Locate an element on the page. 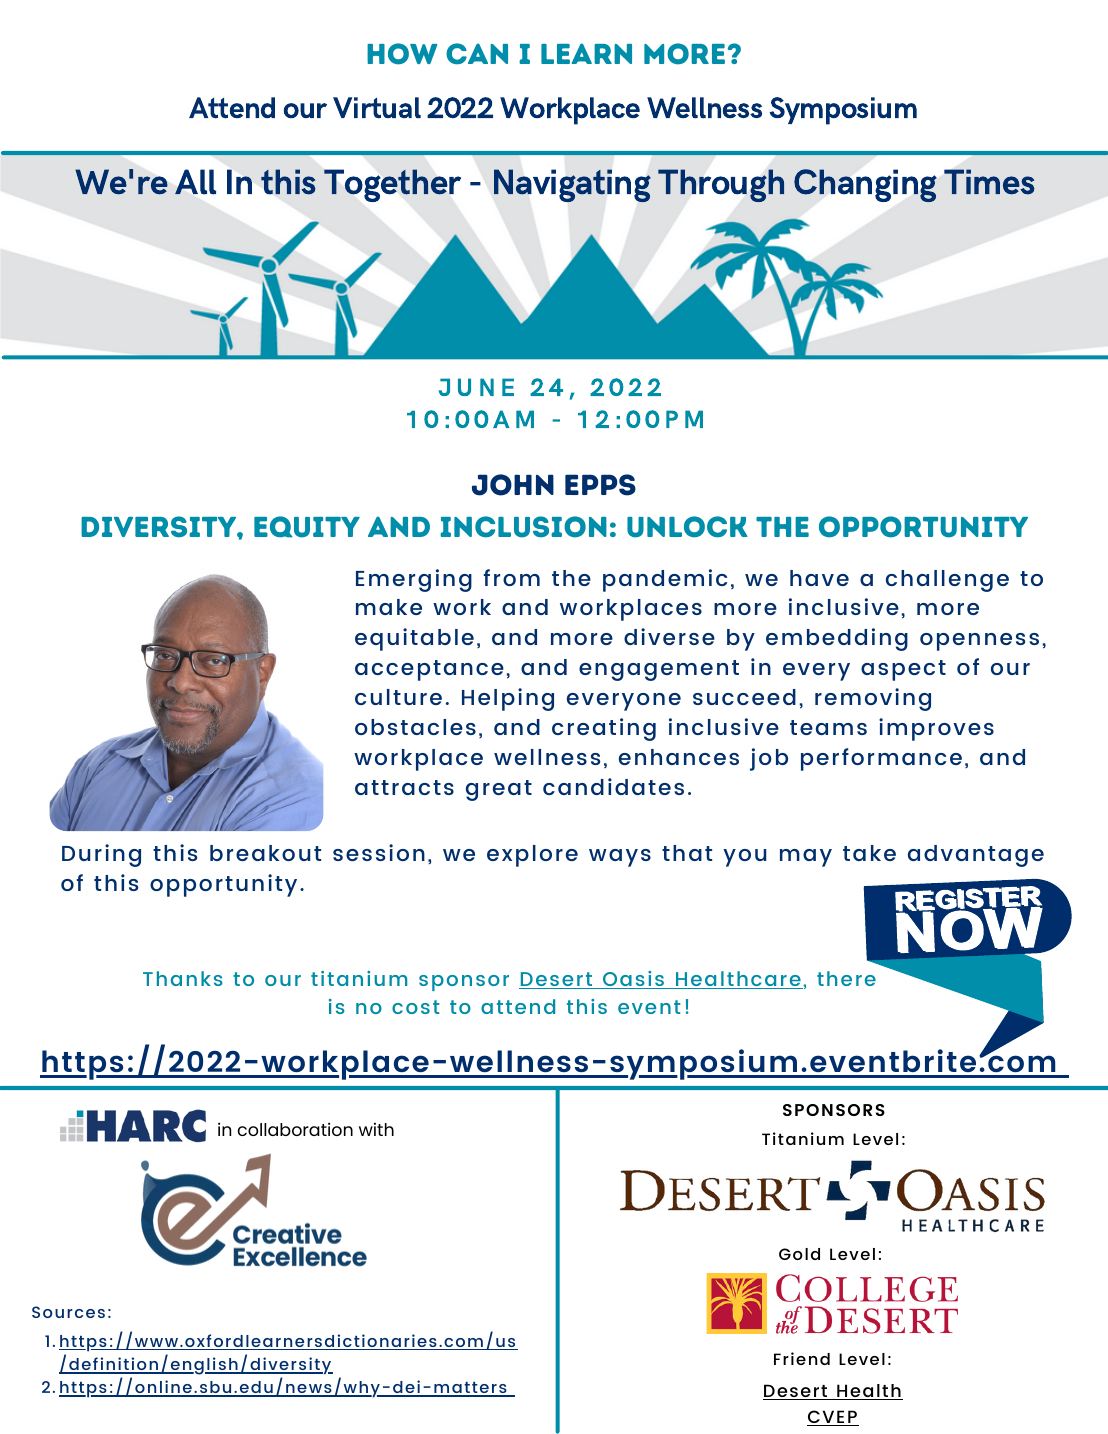 This page has width=1108, height=1434. culture is located at coordinates (398, 697).
